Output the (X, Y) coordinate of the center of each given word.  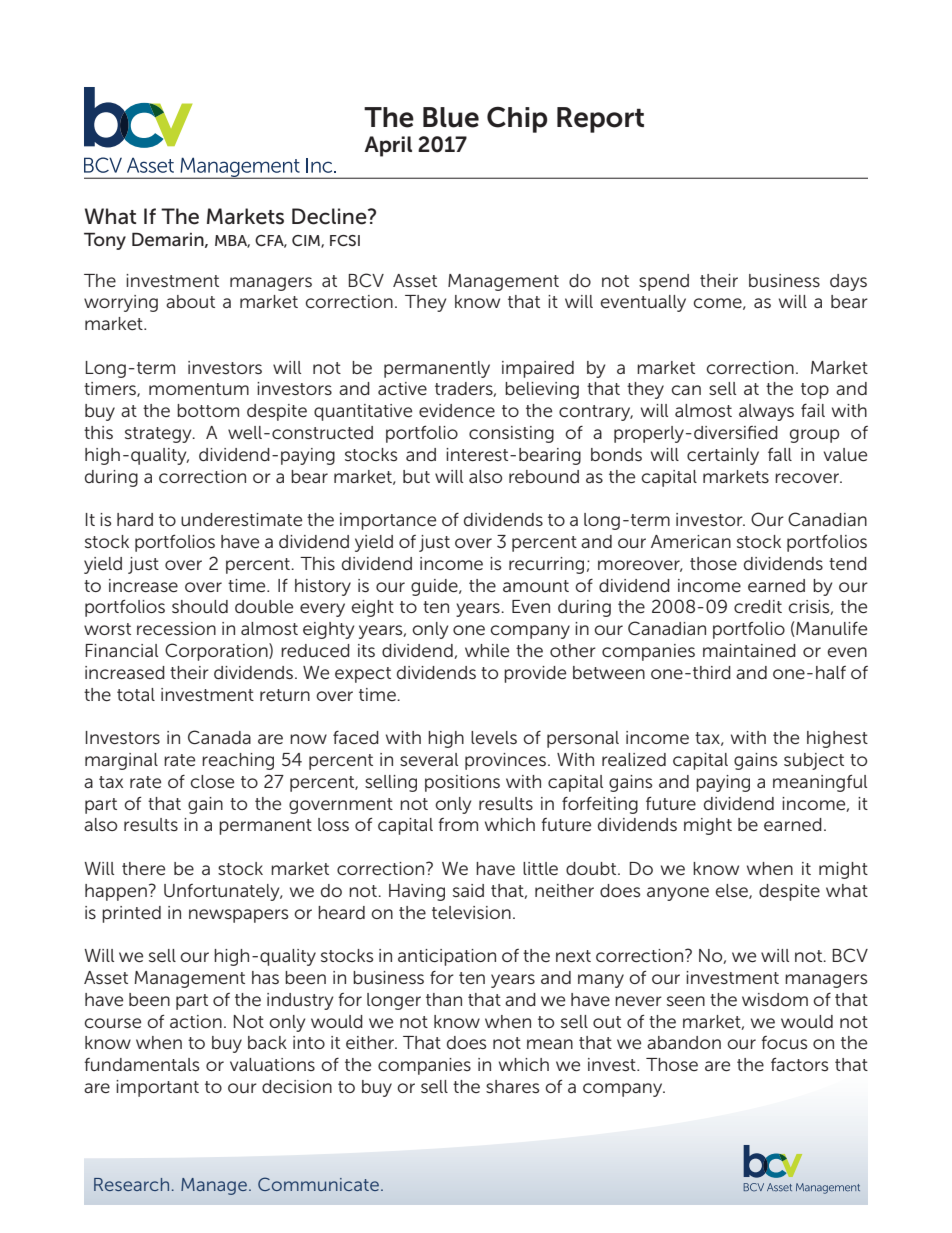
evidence (457, 410)
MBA (232, 241)
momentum (199, 389)
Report (600, 120)
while (487, 650)
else (732, 891)
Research (131, 1184)
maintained (749, 650)
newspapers (238, 916)
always (766, 412)
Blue (451, 117)
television (471, 912)
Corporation (217, 652)
